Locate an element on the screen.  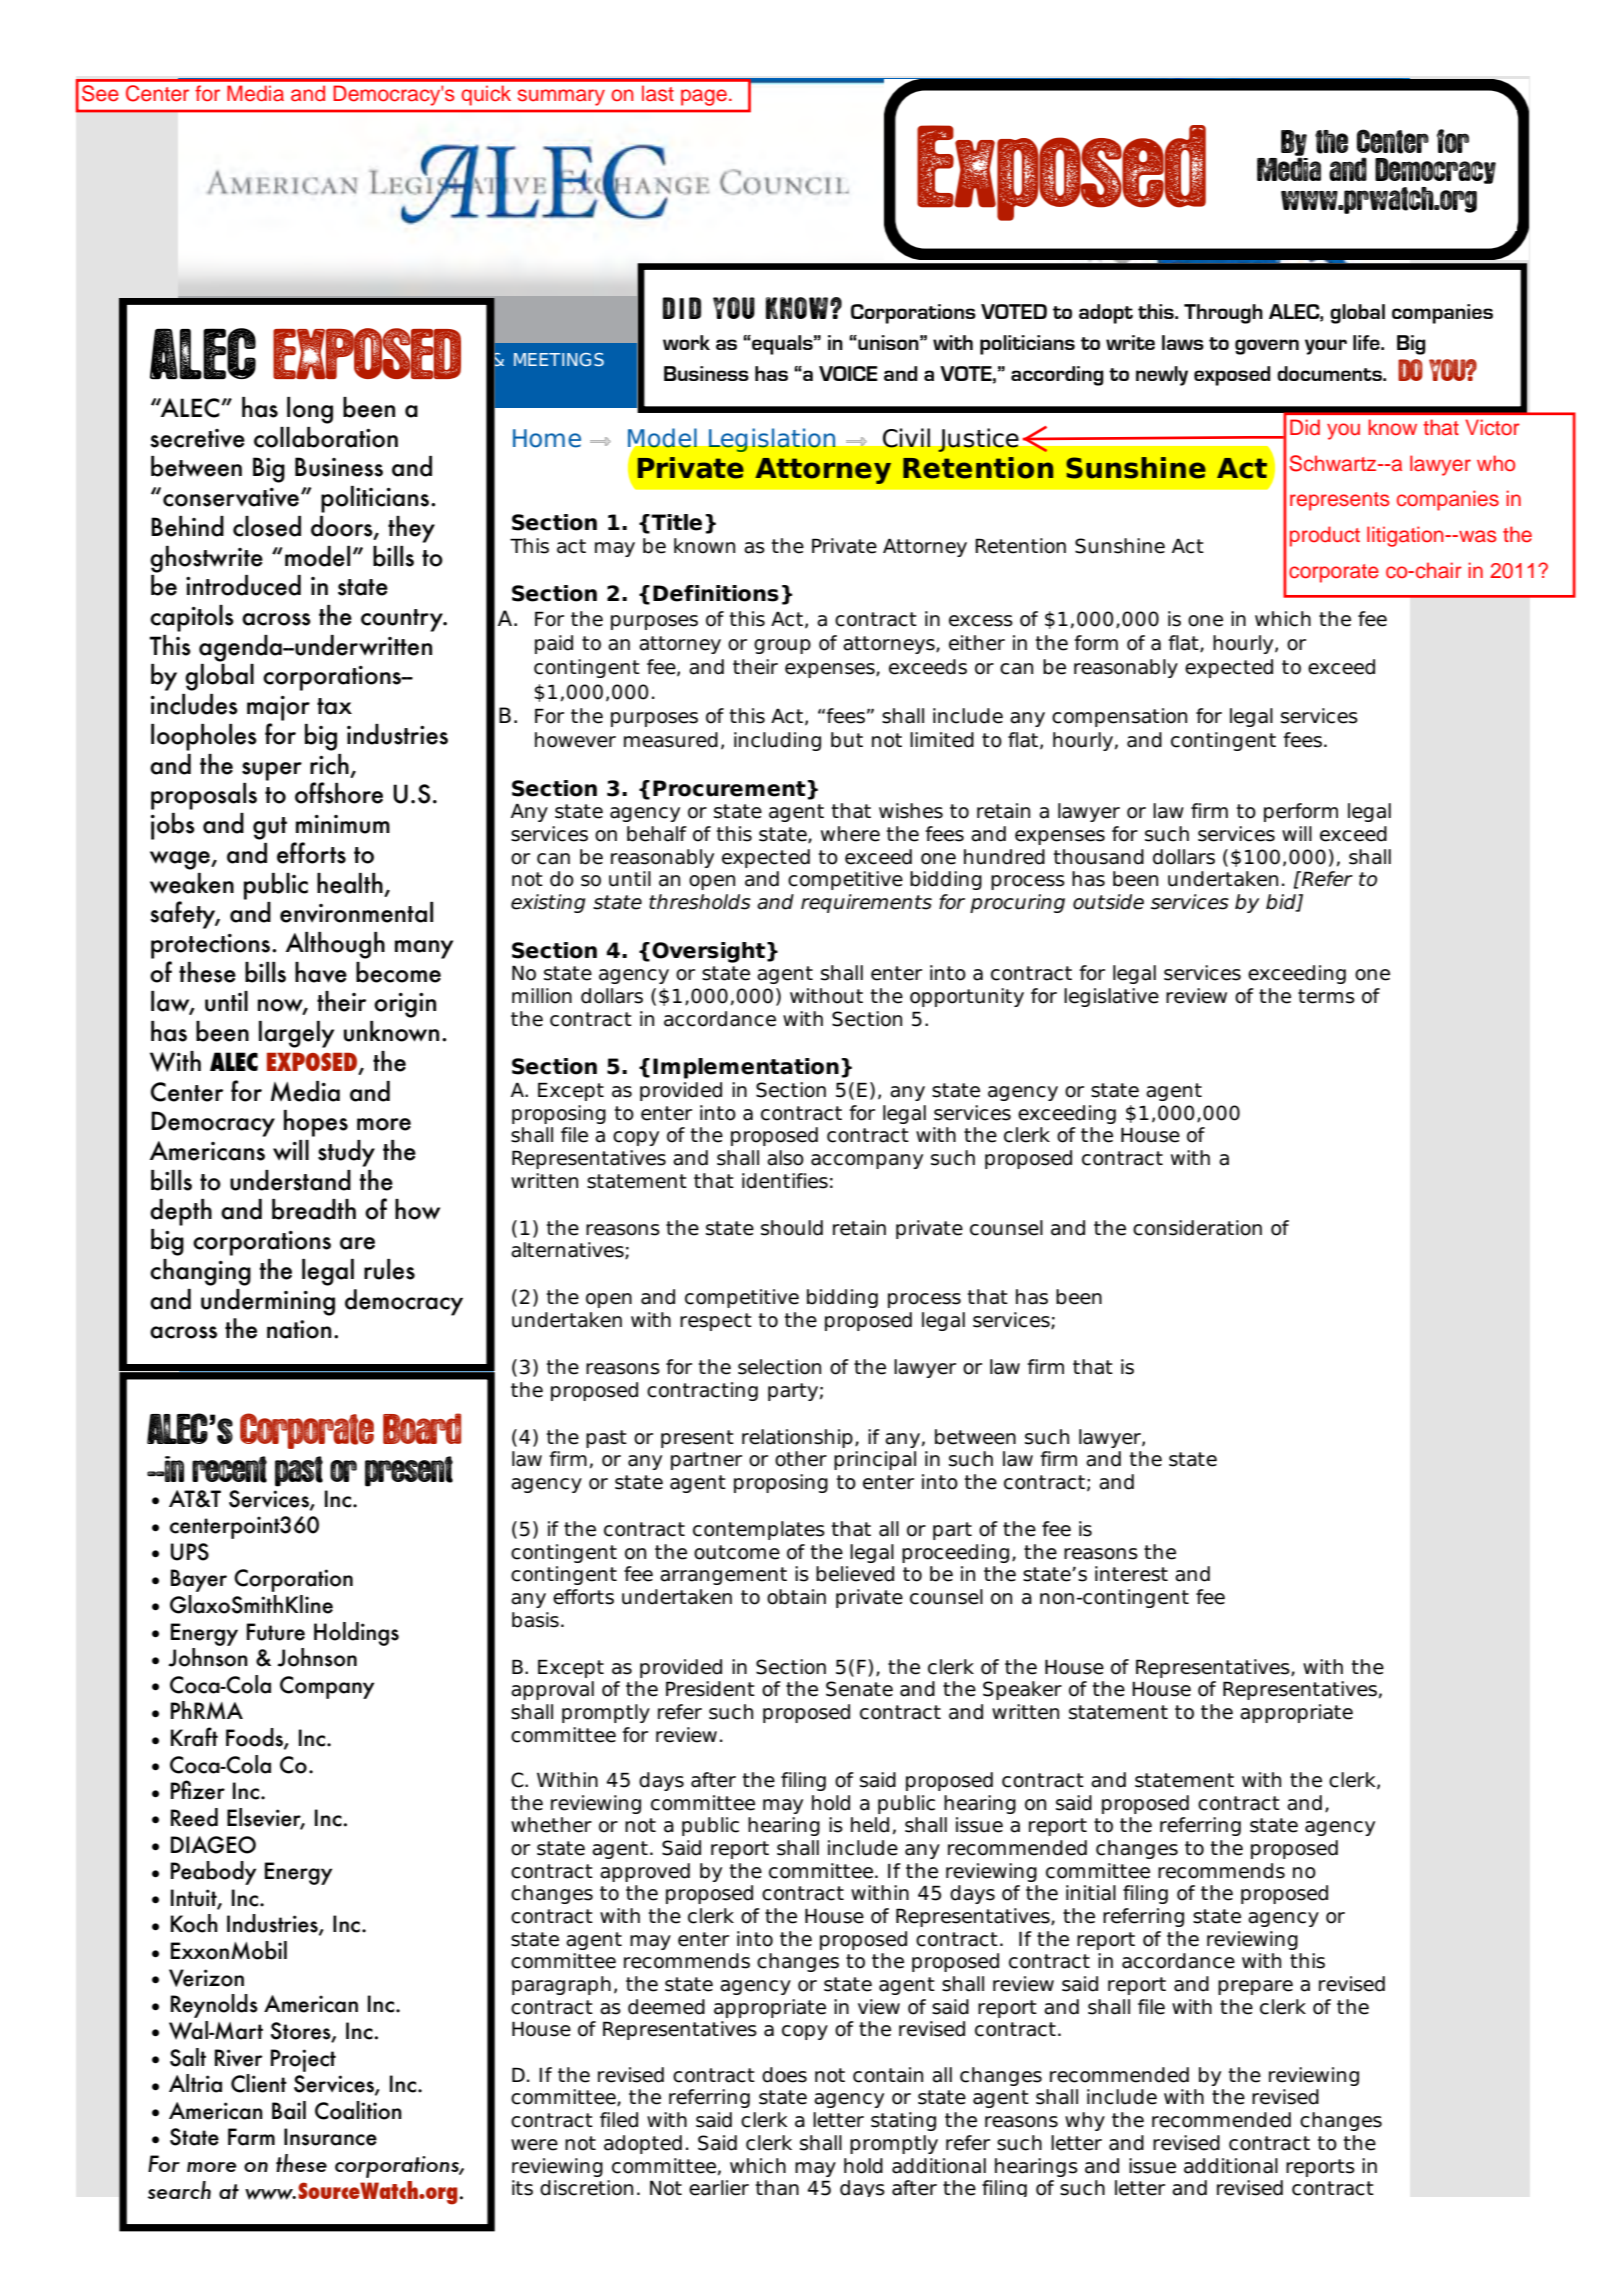
known is located at coordinates (704, 546).
